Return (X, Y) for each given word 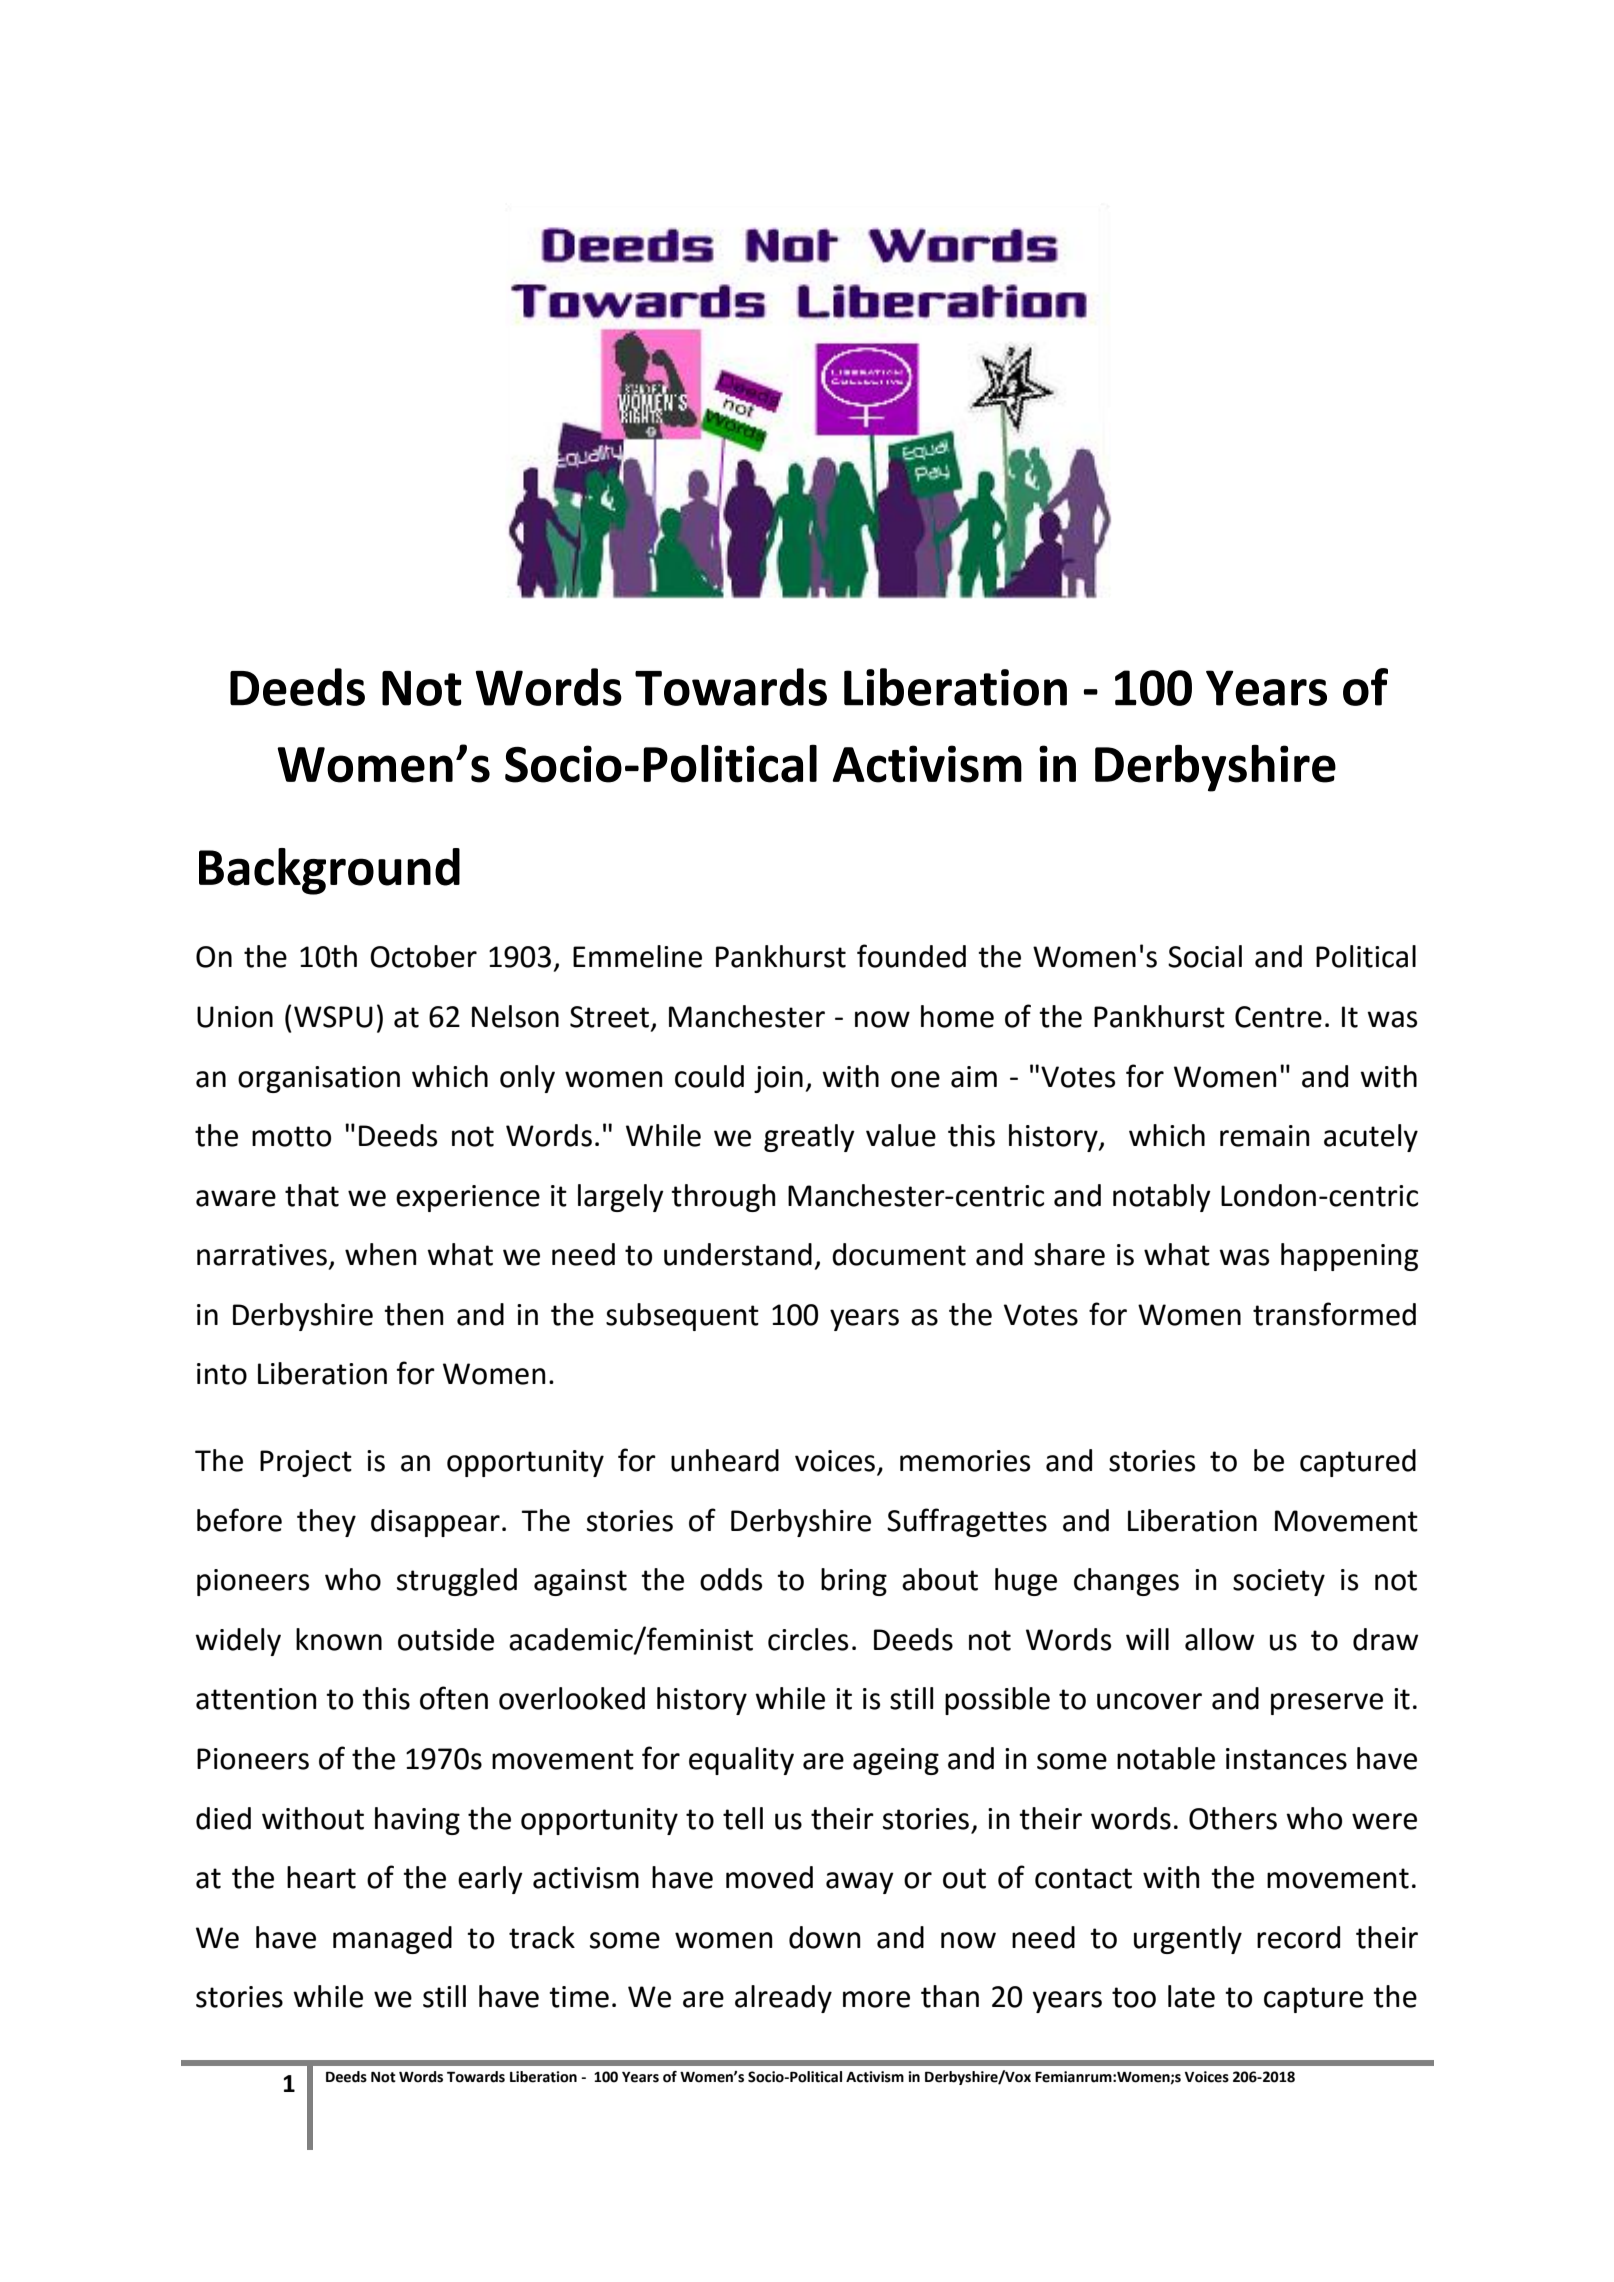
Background (329, 871)
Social (1205, 956)
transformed (1334, 1314)
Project (306, 1463)
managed (392, 1940)
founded (911, 956)
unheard (725, 1460)
